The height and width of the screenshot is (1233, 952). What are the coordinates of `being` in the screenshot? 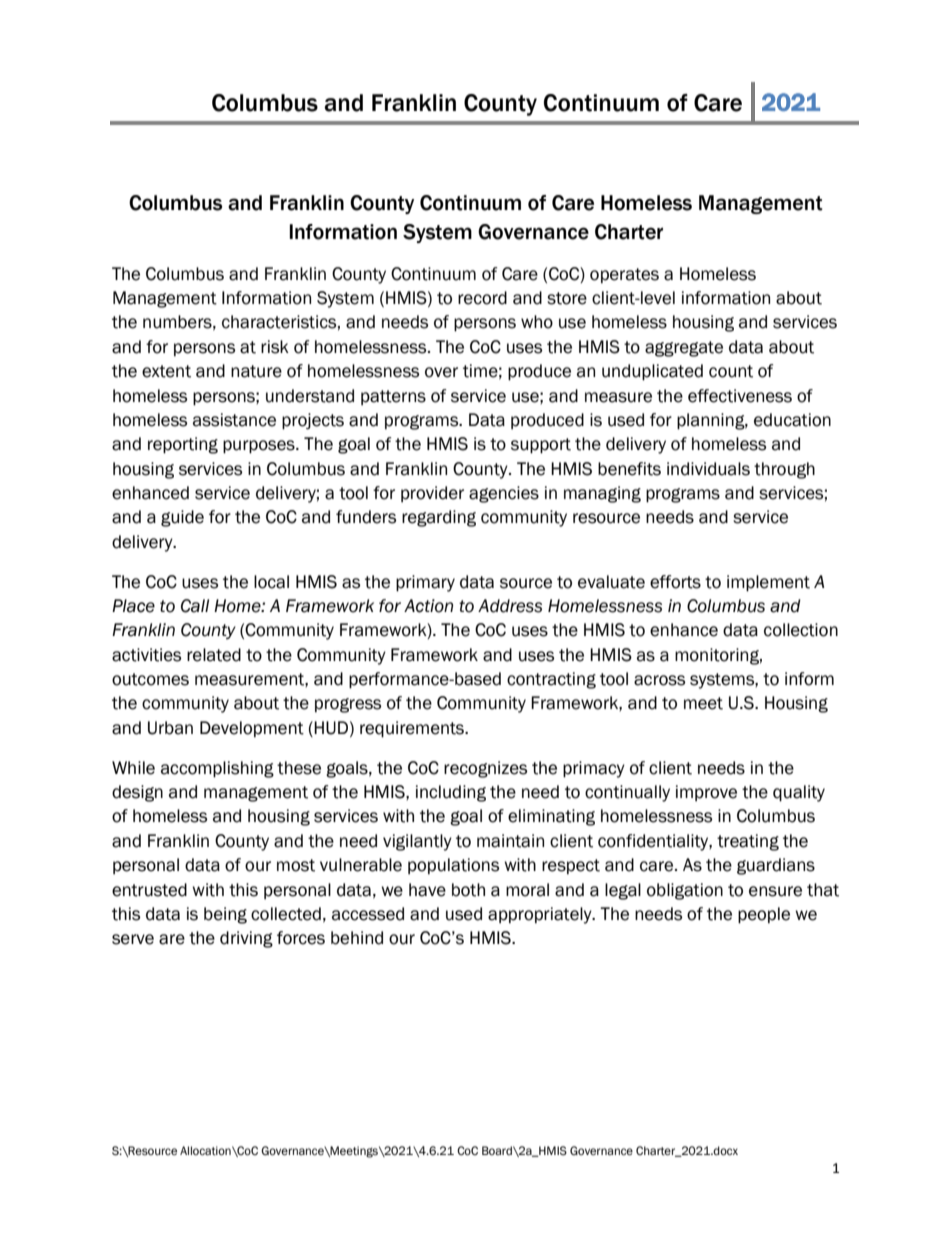 It's located at (225, 915).
